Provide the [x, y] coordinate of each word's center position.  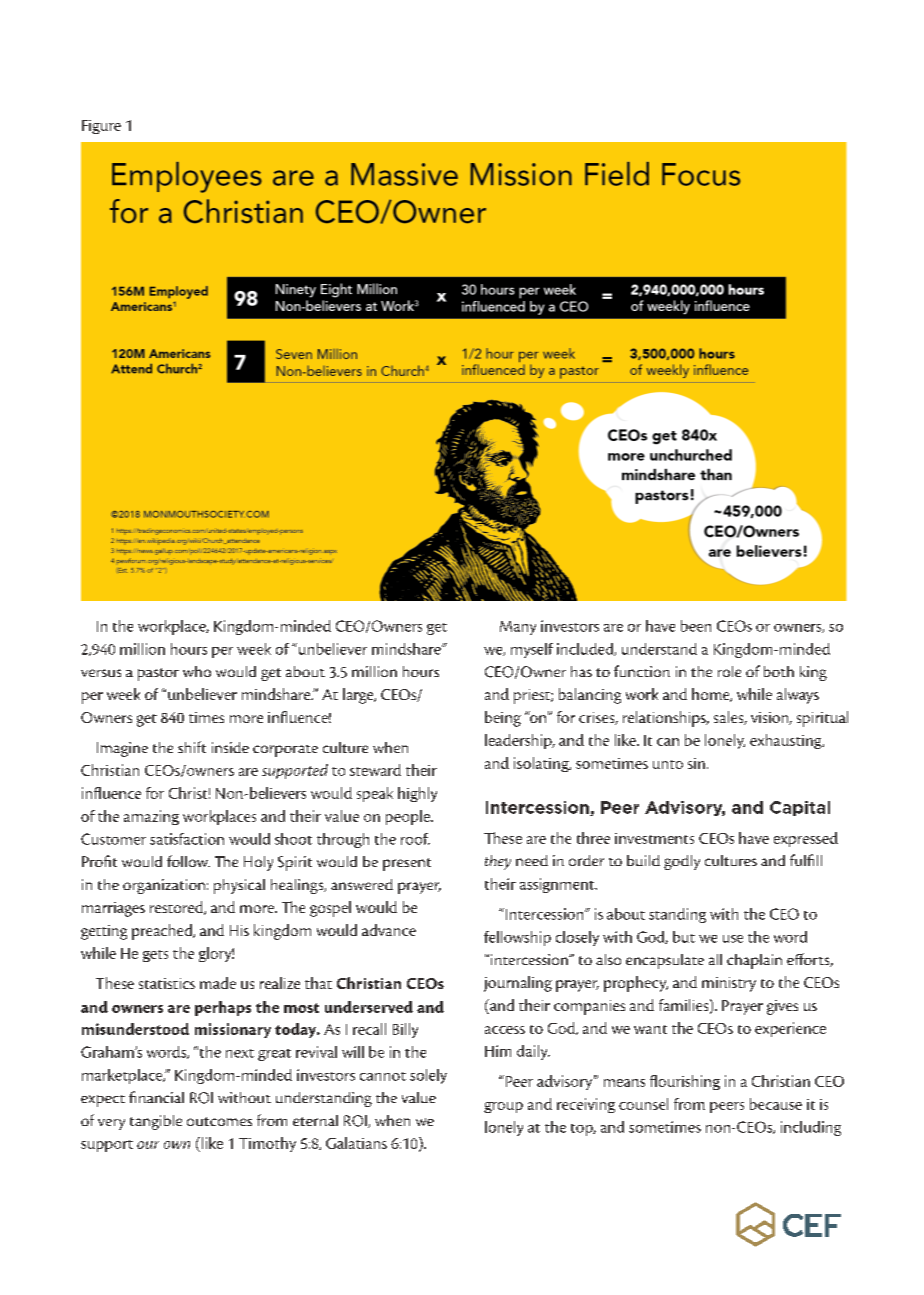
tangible [156, 1122]
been [696, 626]
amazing [151, 817]
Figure [101, 127]
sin [696, 763]
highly [417, 794]
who [197, 671]
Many [518, 628]
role [729, 671]
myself [532, 650]
